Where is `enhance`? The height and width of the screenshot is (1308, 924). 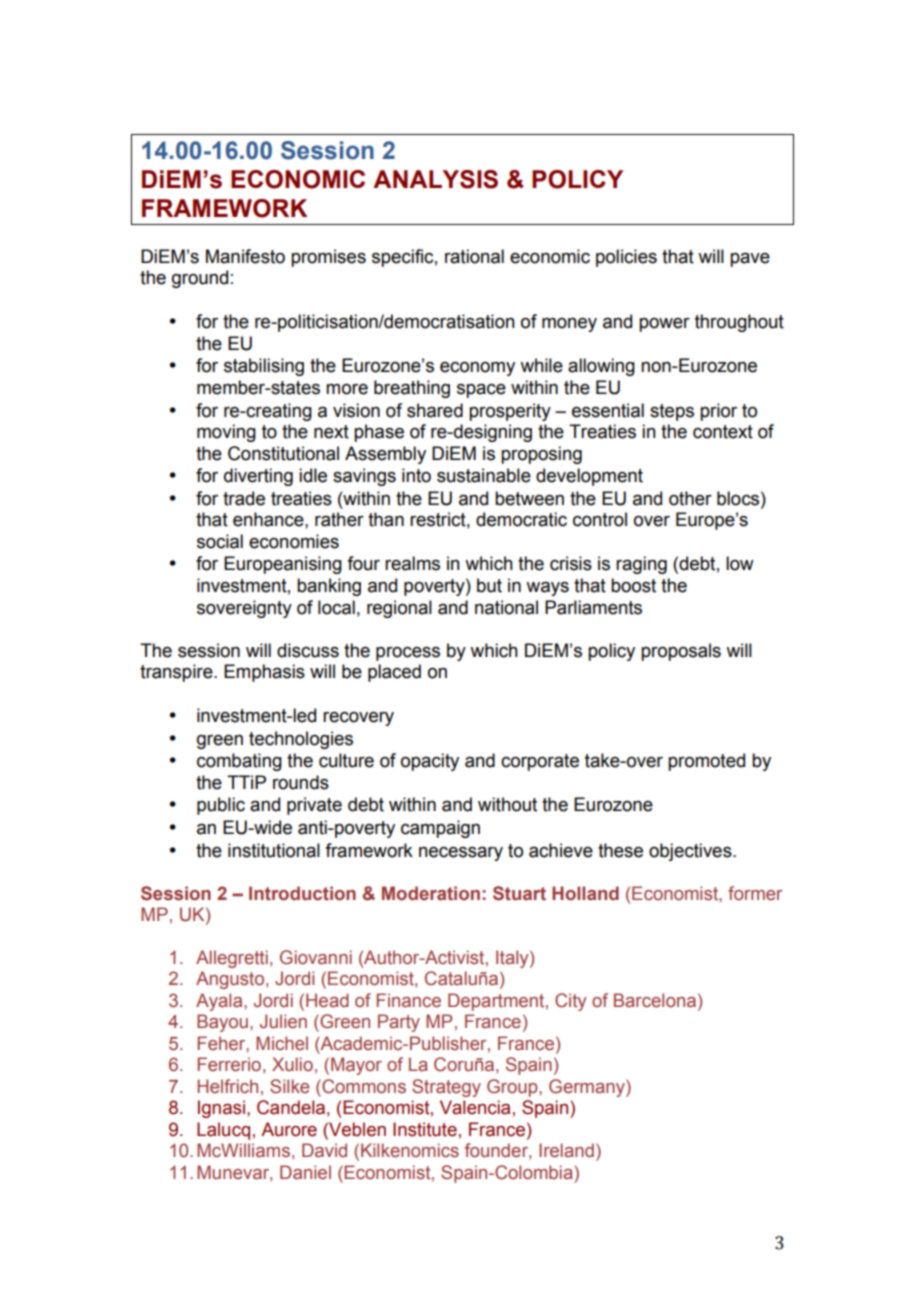
enhance is located at coordinates (269, 519).
